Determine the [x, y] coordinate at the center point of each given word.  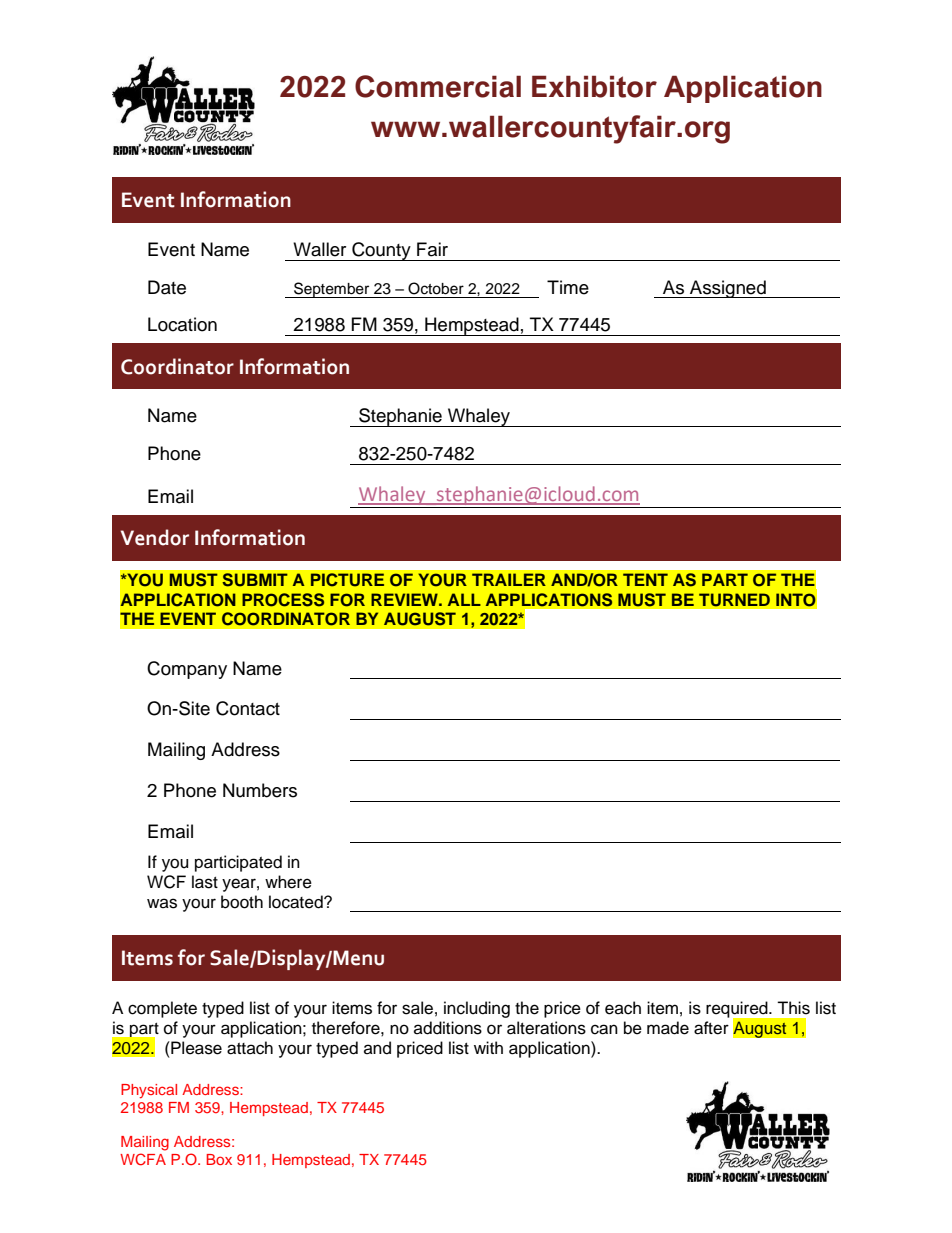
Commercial [438, 86]
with [488, 1047]
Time [568, 287]
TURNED [734, 600]
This [793, 1008]
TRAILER [509, 579]
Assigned [728, 289]
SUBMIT [255, 580]
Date [167, 287]
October [436, 288]
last [205, 882]
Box [219, 1159]
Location [182, 324]
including [477, 1009]
